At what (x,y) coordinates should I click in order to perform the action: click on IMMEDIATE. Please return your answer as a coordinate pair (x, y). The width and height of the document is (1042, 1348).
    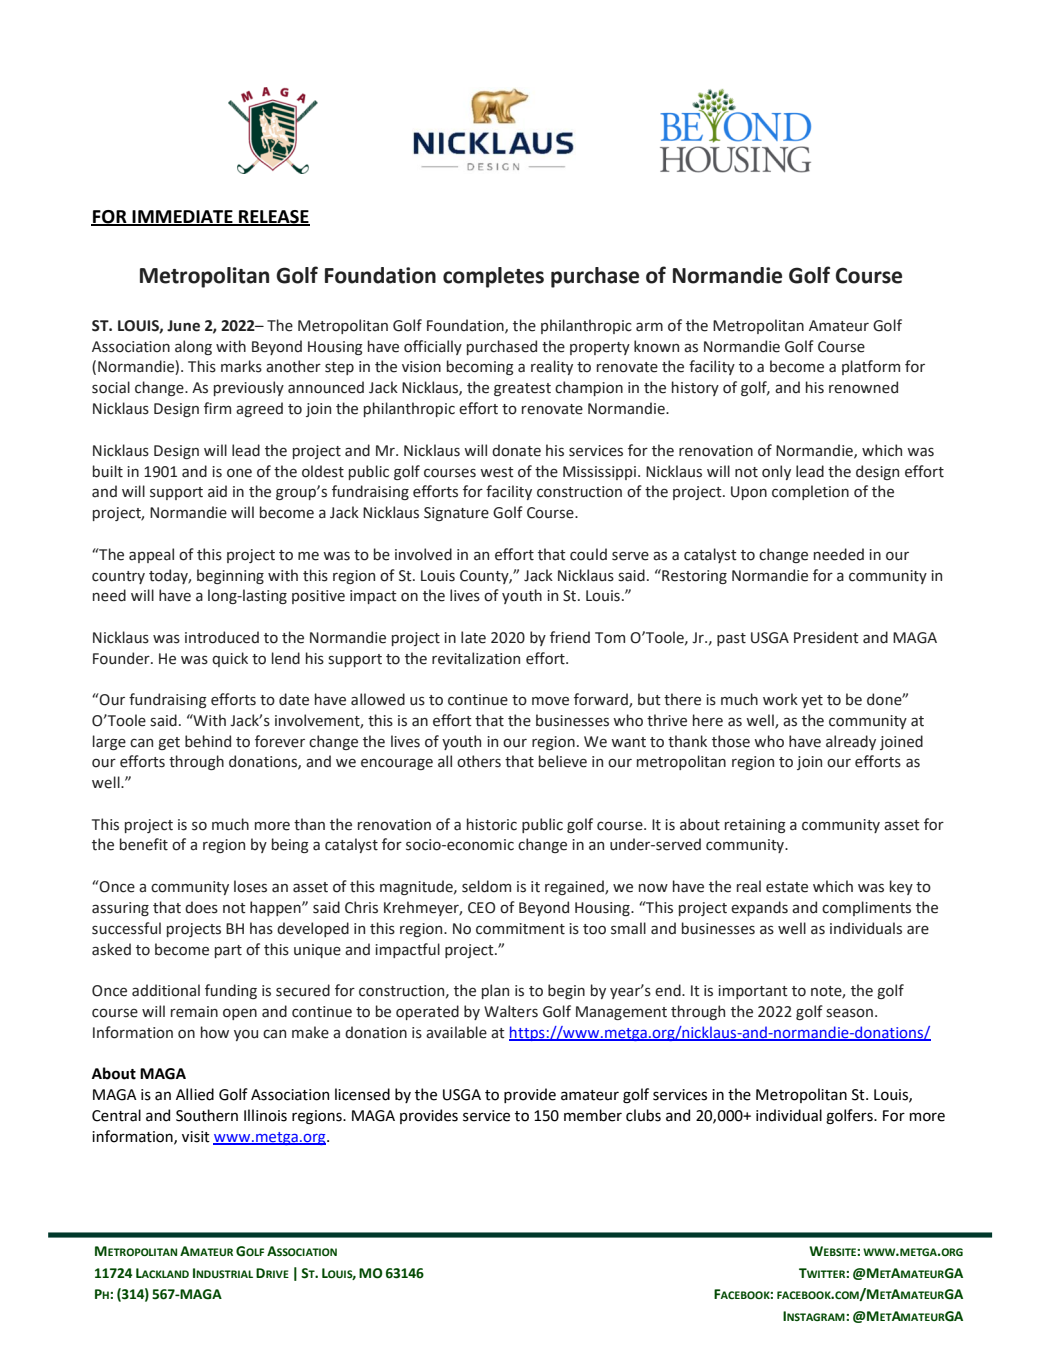
    Looking at the image, I should click on (182, 217).
